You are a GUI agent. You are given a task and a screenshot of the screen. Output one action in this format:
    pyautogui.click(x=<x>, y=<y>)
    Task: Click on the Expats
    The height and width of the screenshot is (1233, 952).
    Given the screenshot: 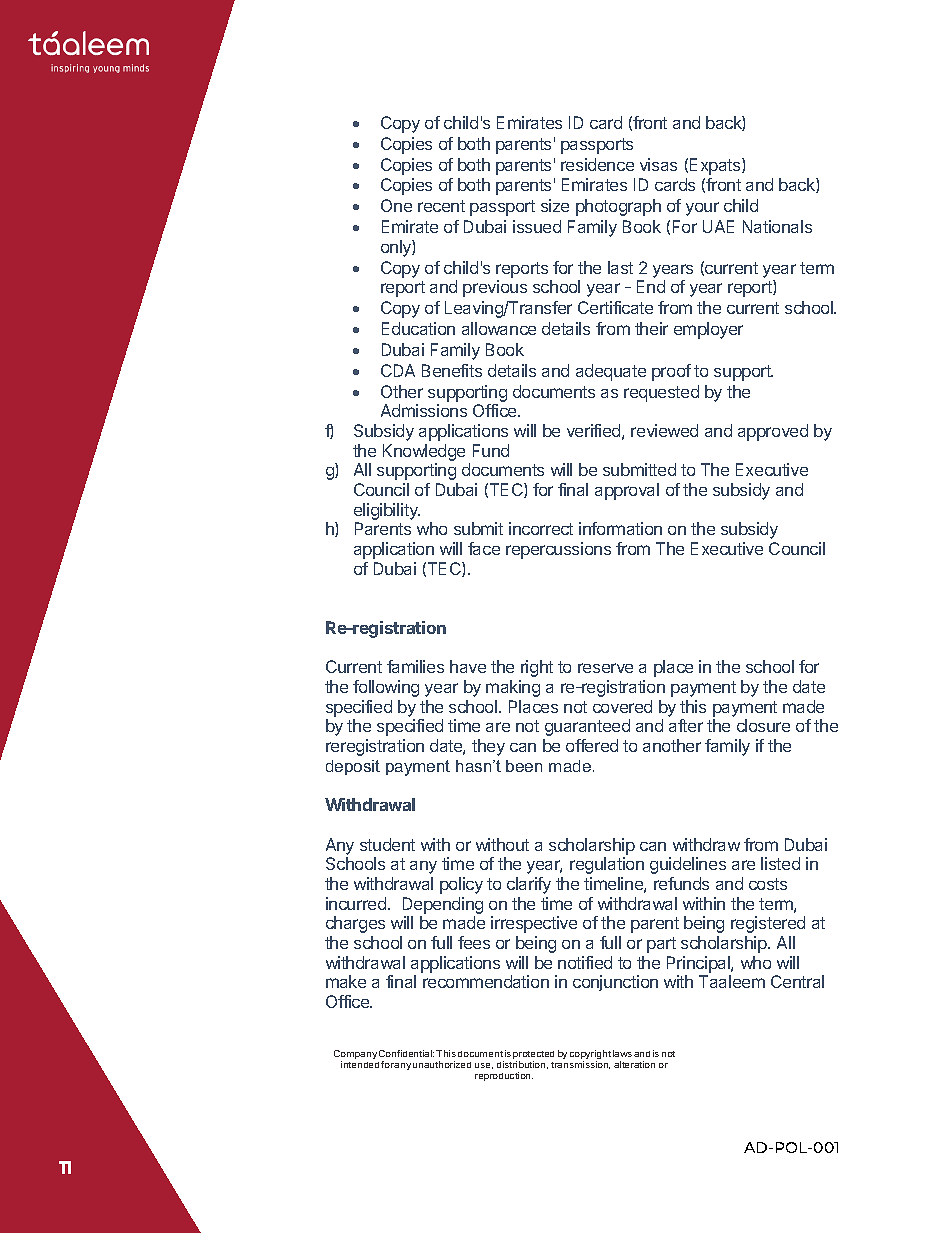 What is the action you would take?
    pyautogui.click(x=716, y=166)
